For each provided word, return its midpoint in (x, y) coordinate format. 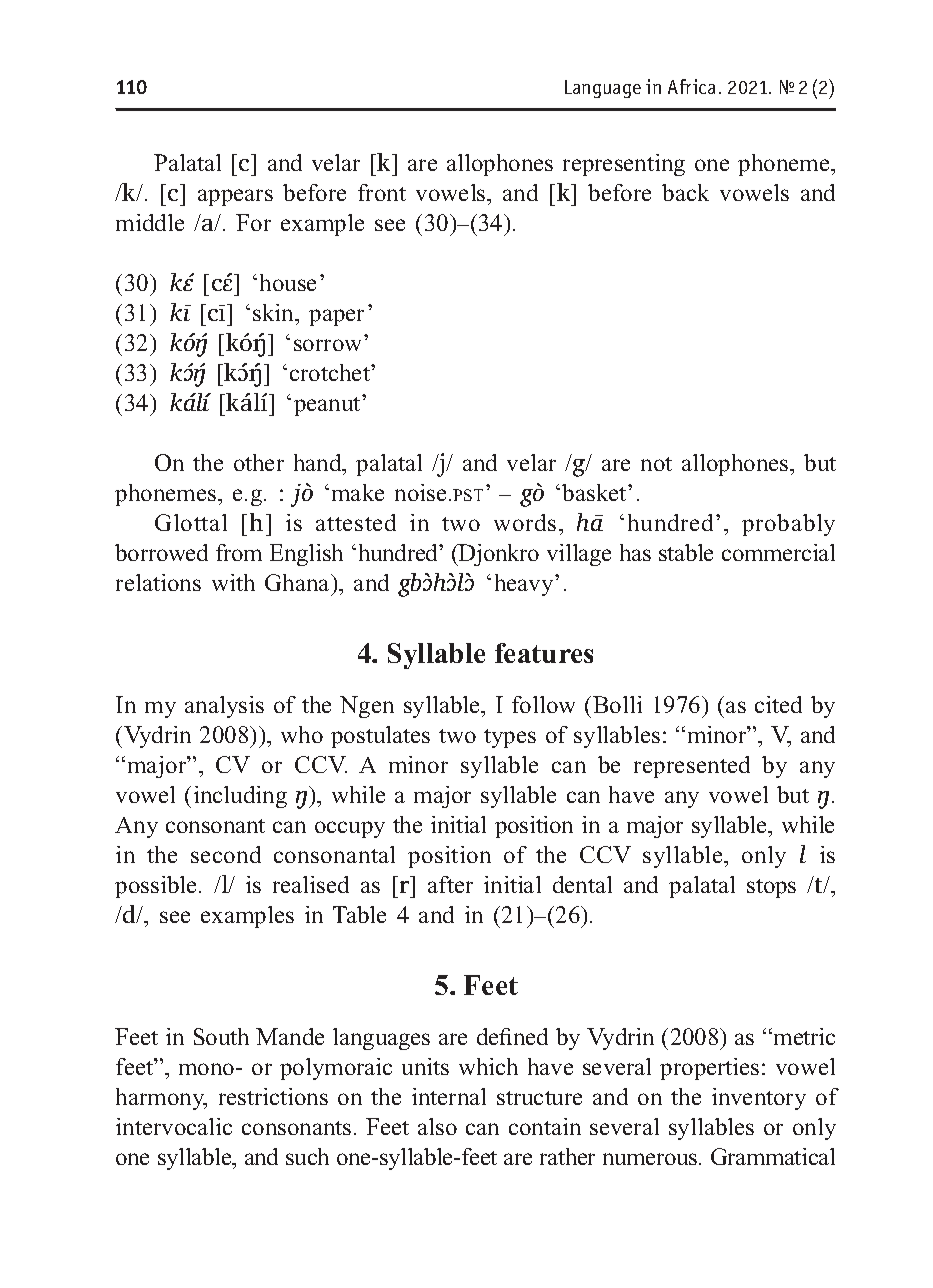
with (233, 582)
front (382, 192)
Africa (691, 86)
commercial (778, 552)
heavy (525, 585)
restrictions (273, 1096)
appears (235, 197)
